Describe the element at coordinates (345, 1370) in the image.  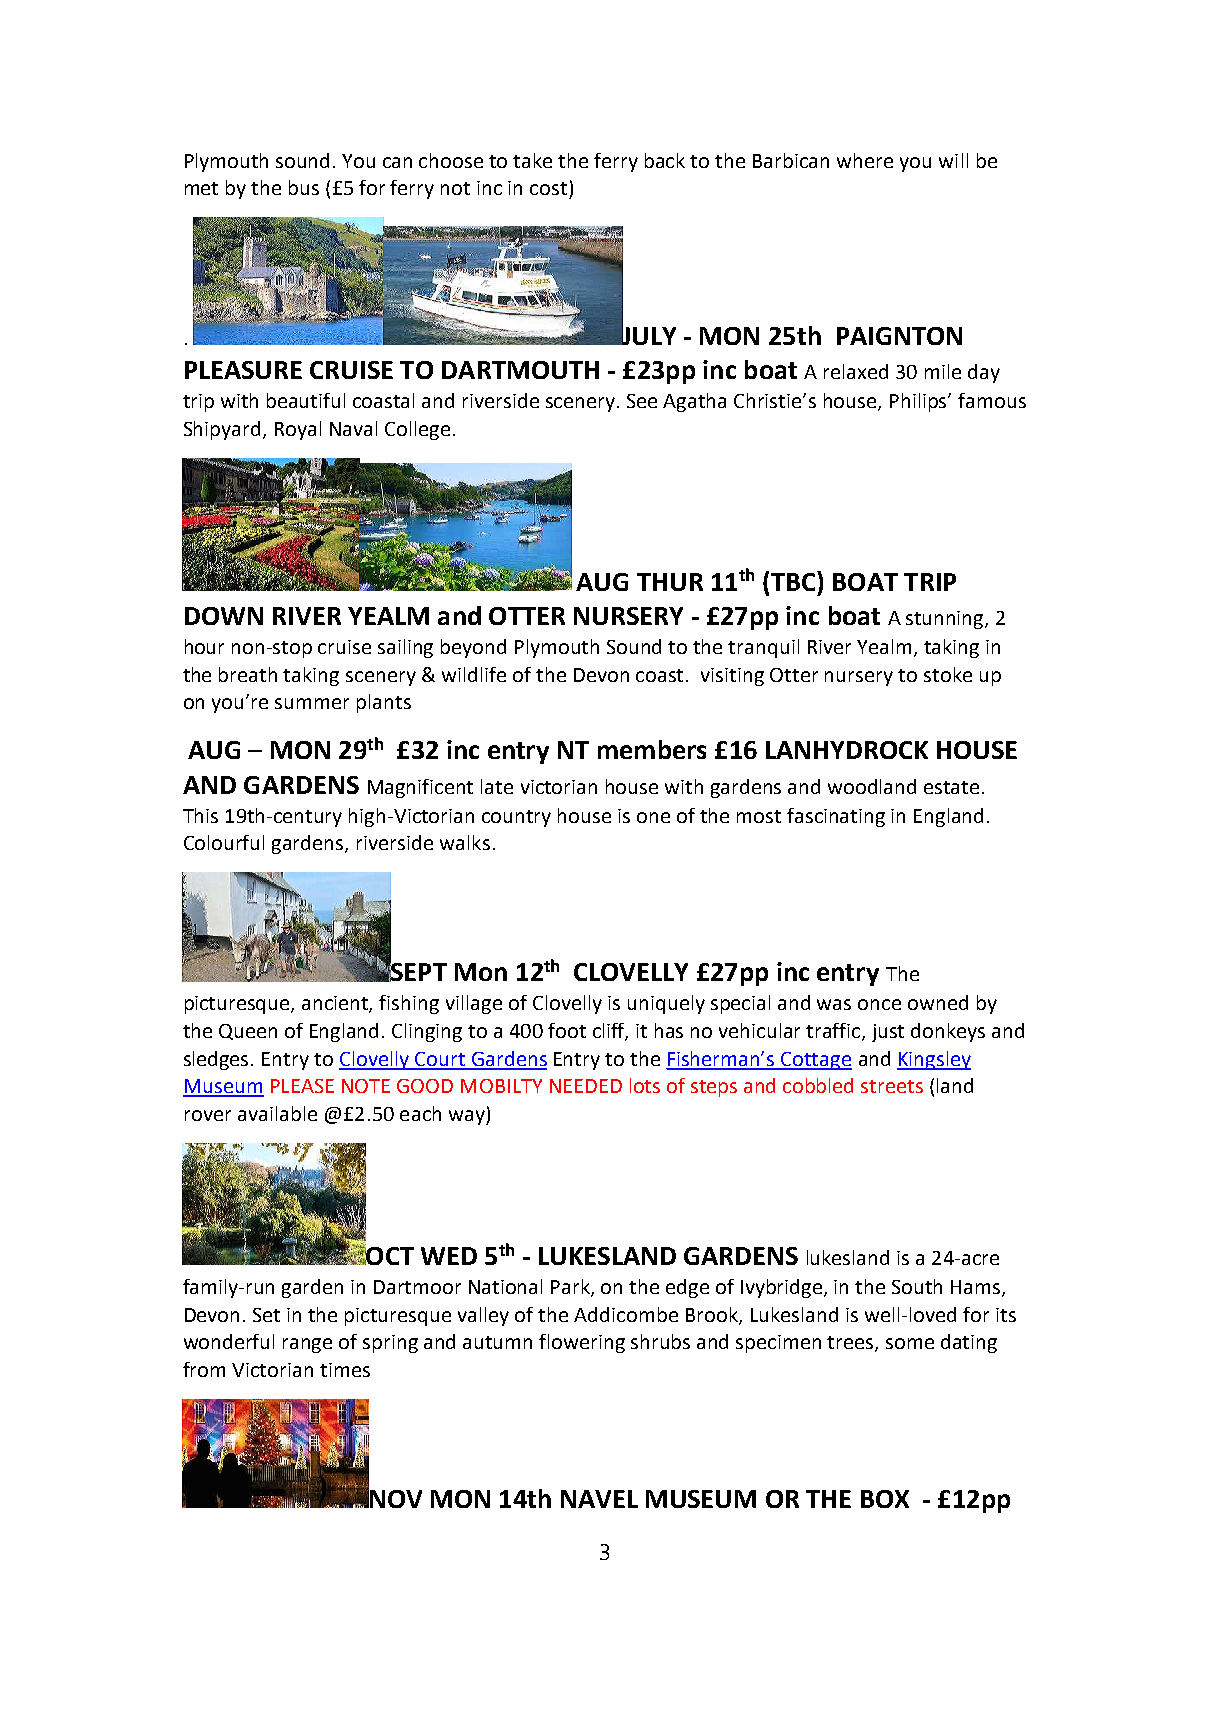
I see `times` at that location.
